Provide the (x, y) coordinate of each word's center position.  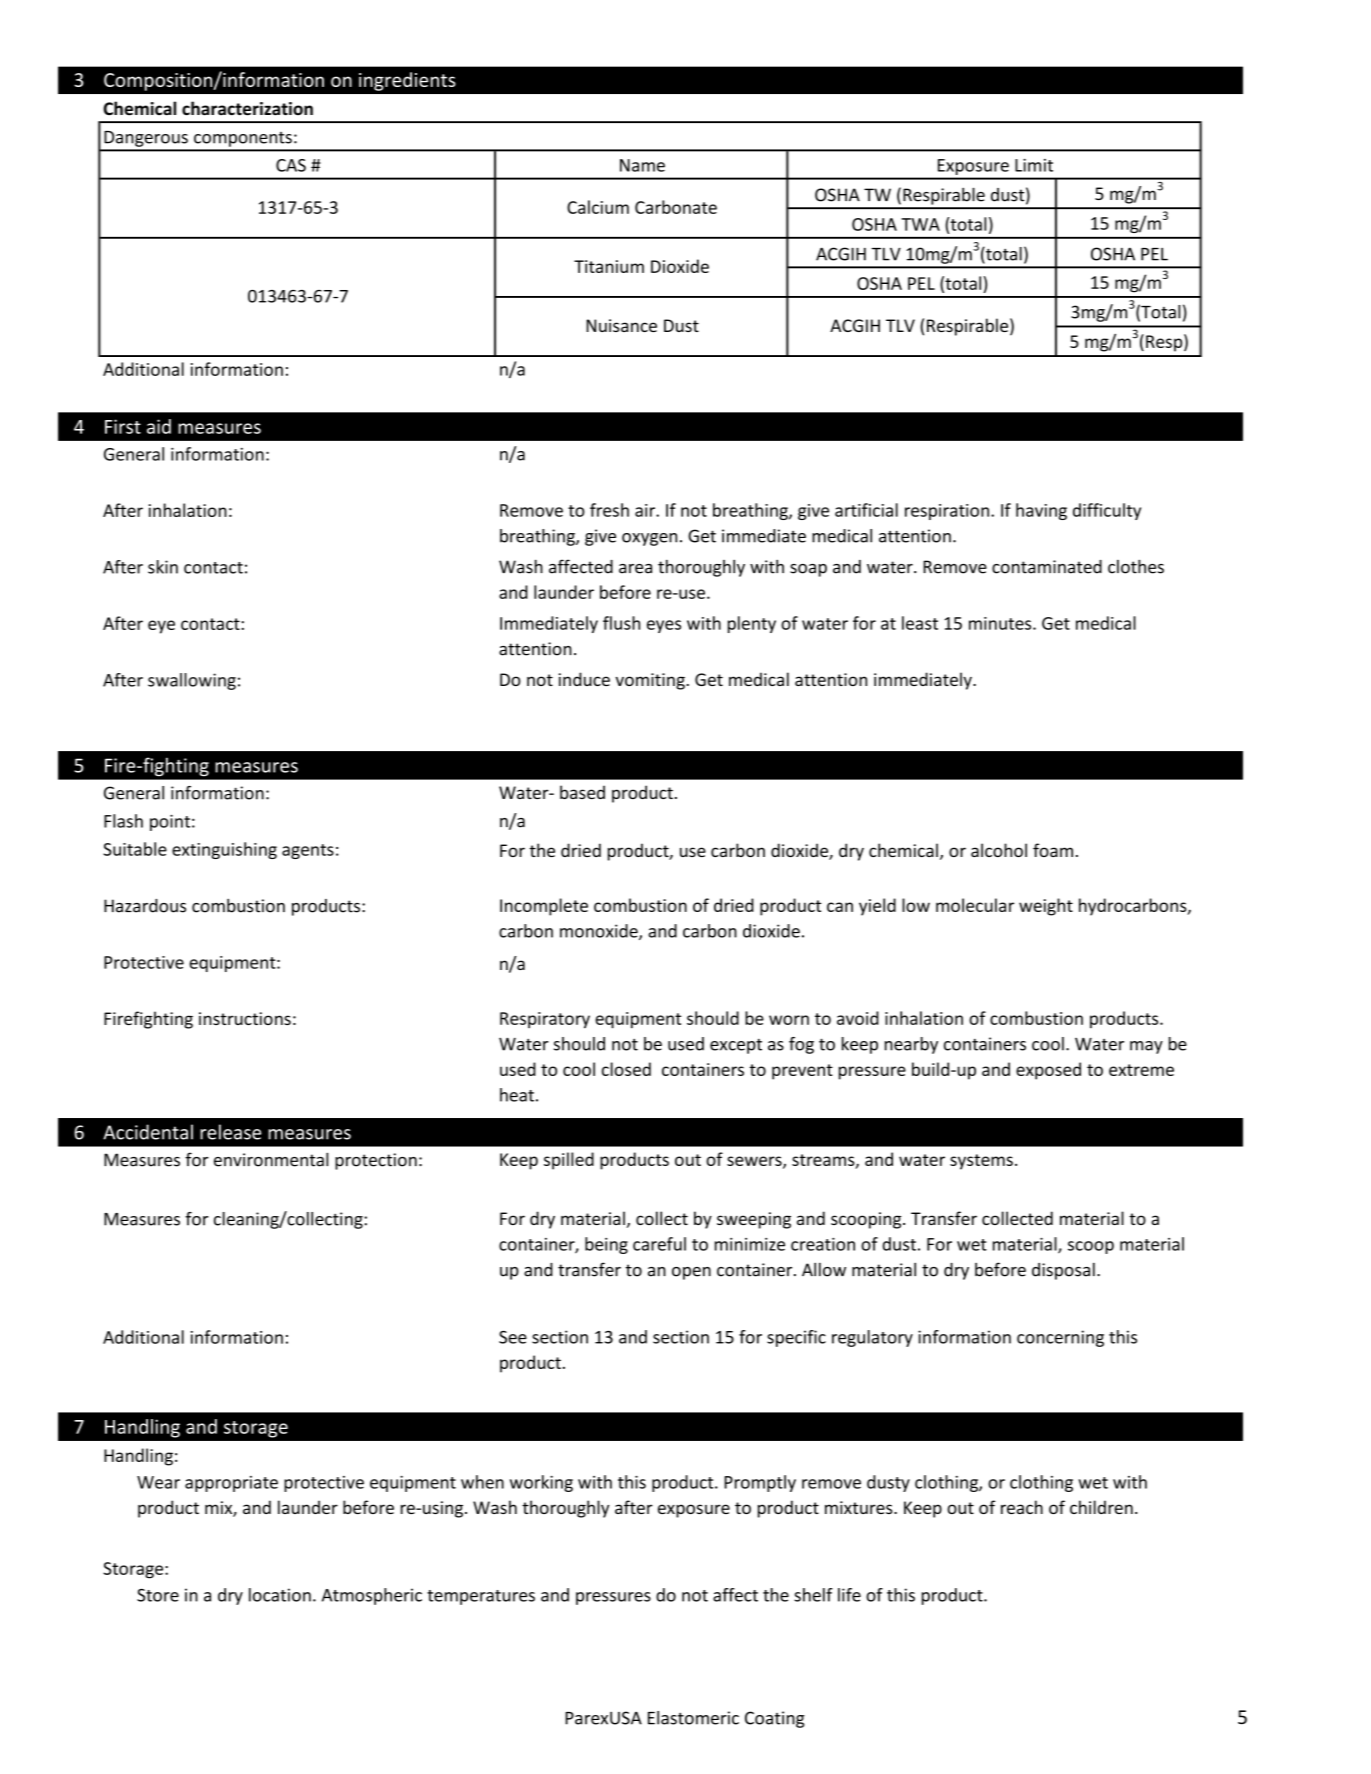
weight (1046, 907)
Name (642, 165)
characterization (247, 108)
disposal (1063, 1271)
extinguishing (224, 850)
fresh (609, 510)
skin (163, 567)
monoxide (600, 932)
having (1041, 511)
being (606, 1245)
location (280, 1595)
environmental (271, 1159)
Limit (1034, 165)
